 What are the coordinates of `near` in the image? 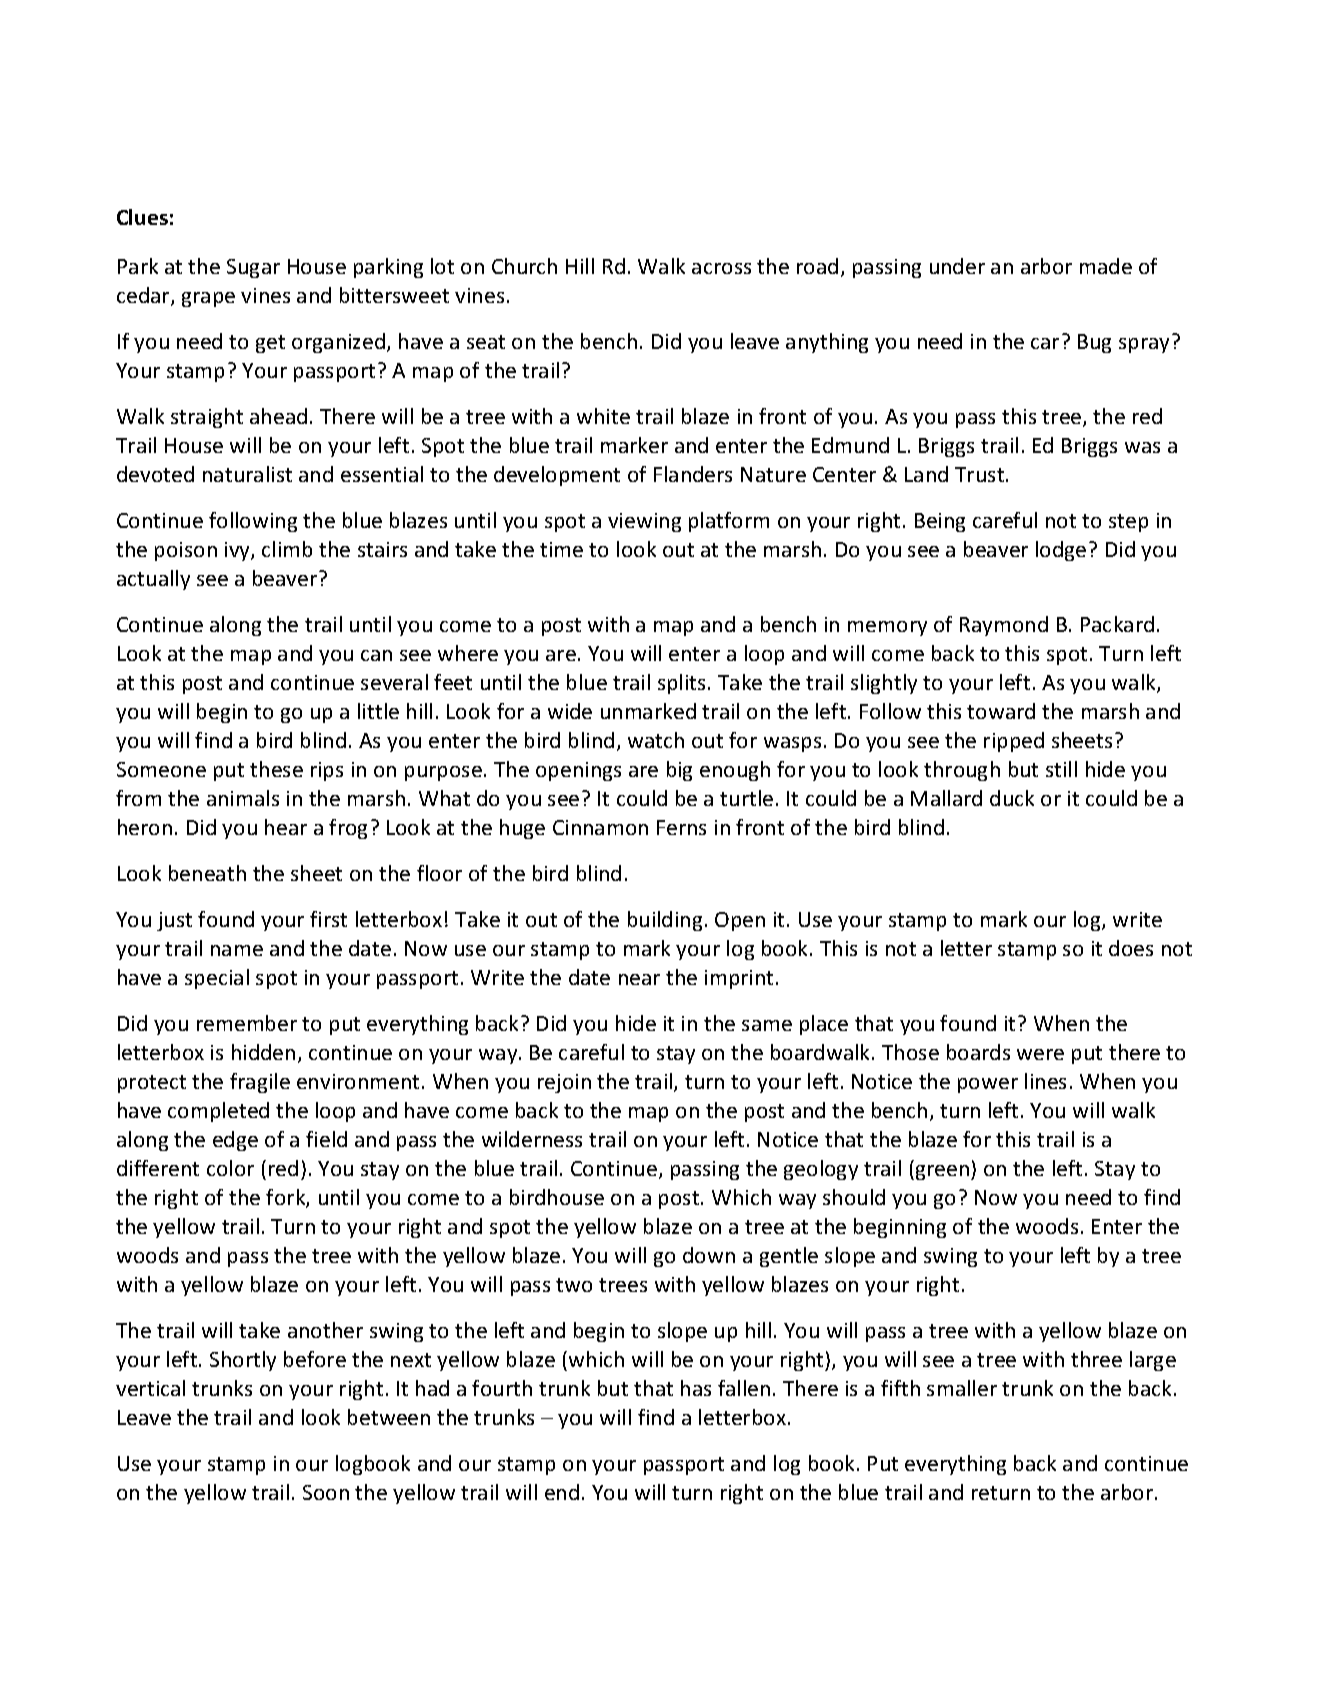 It's located at (639, 979).
